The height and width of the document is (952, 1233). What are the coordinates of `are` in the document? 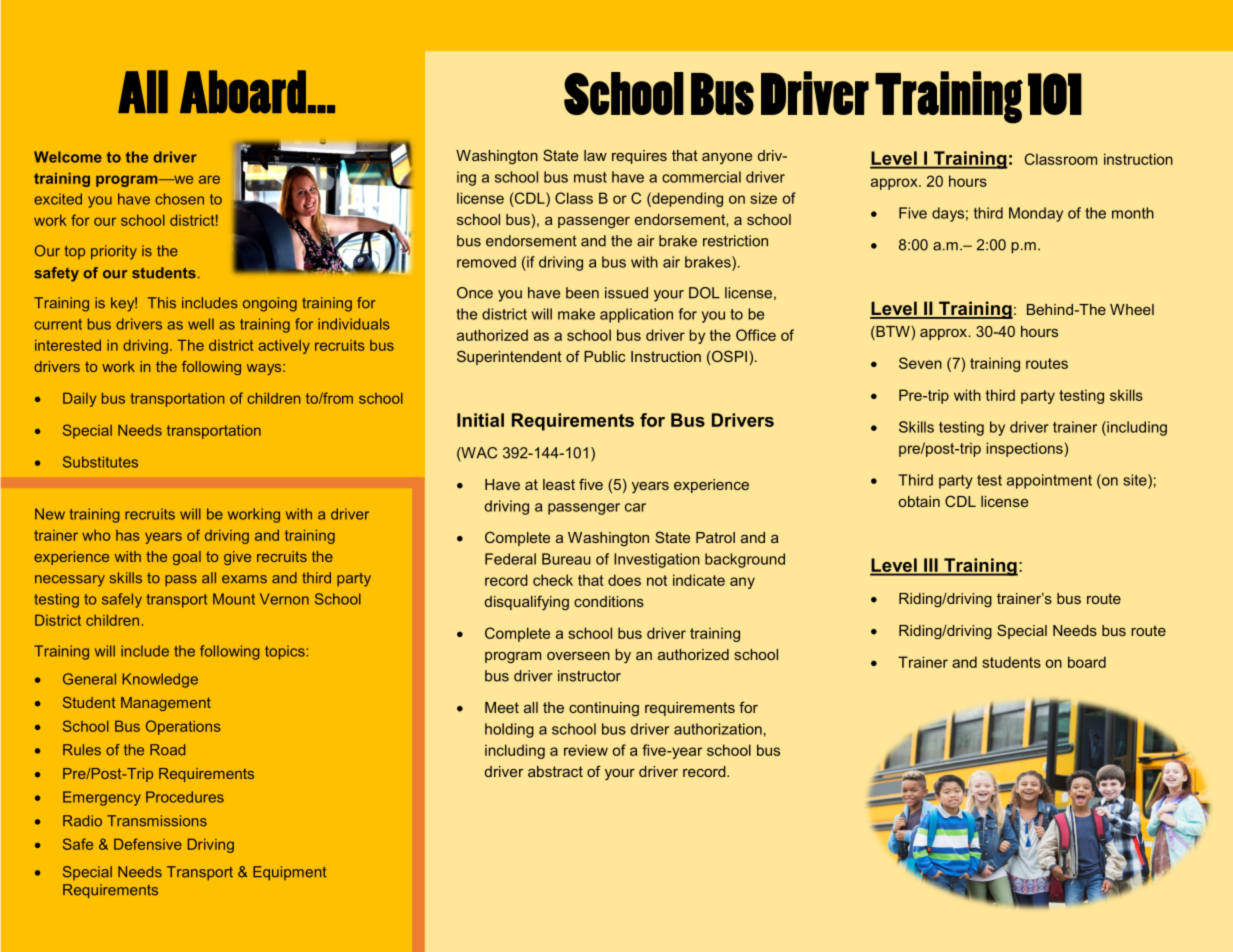 It's located at (209, 179).
